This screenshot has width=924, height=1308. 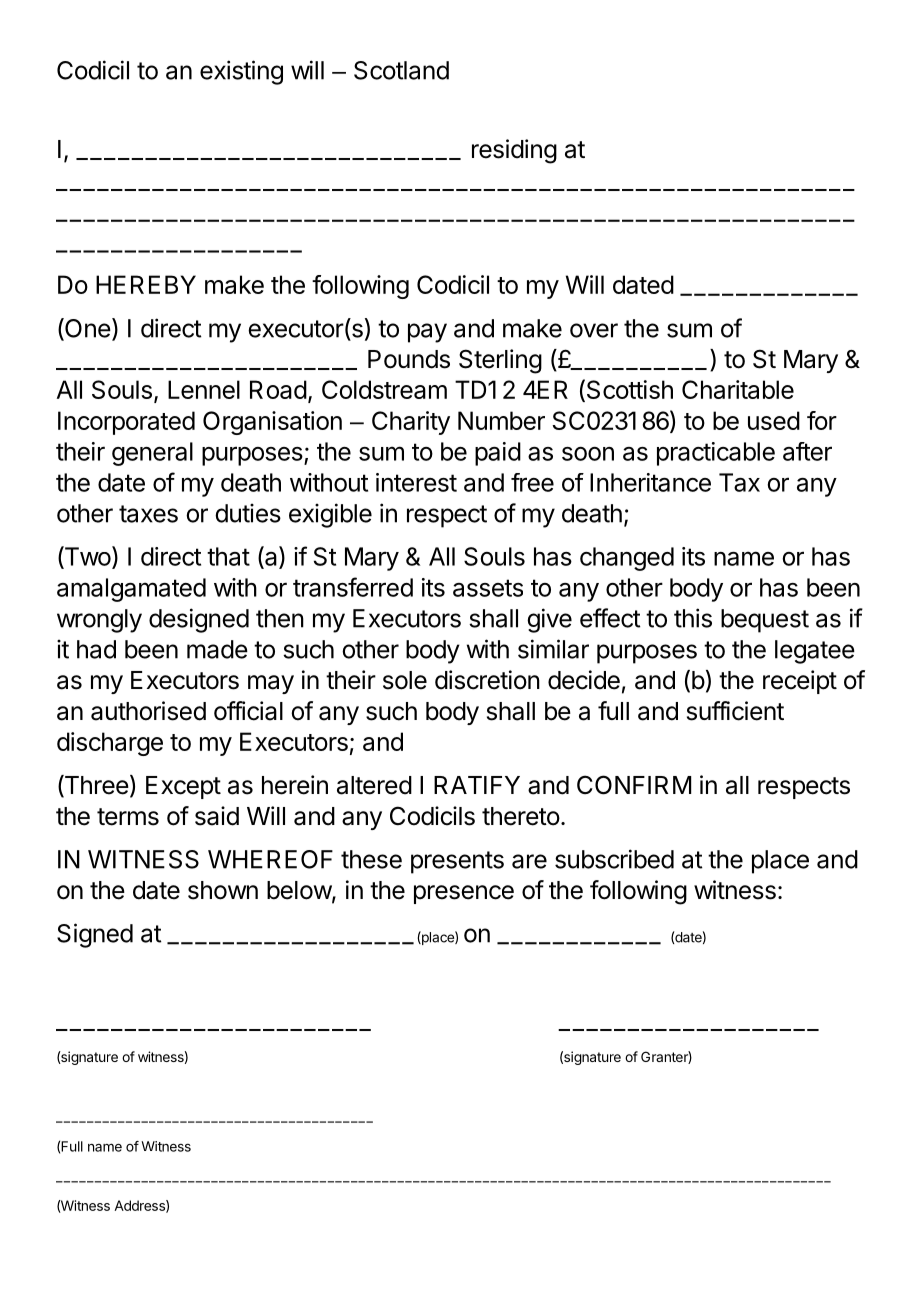 What do you see at coordinates (488, 588) in the screenshot?
I see `assets` at bounding box center [488, 588].
